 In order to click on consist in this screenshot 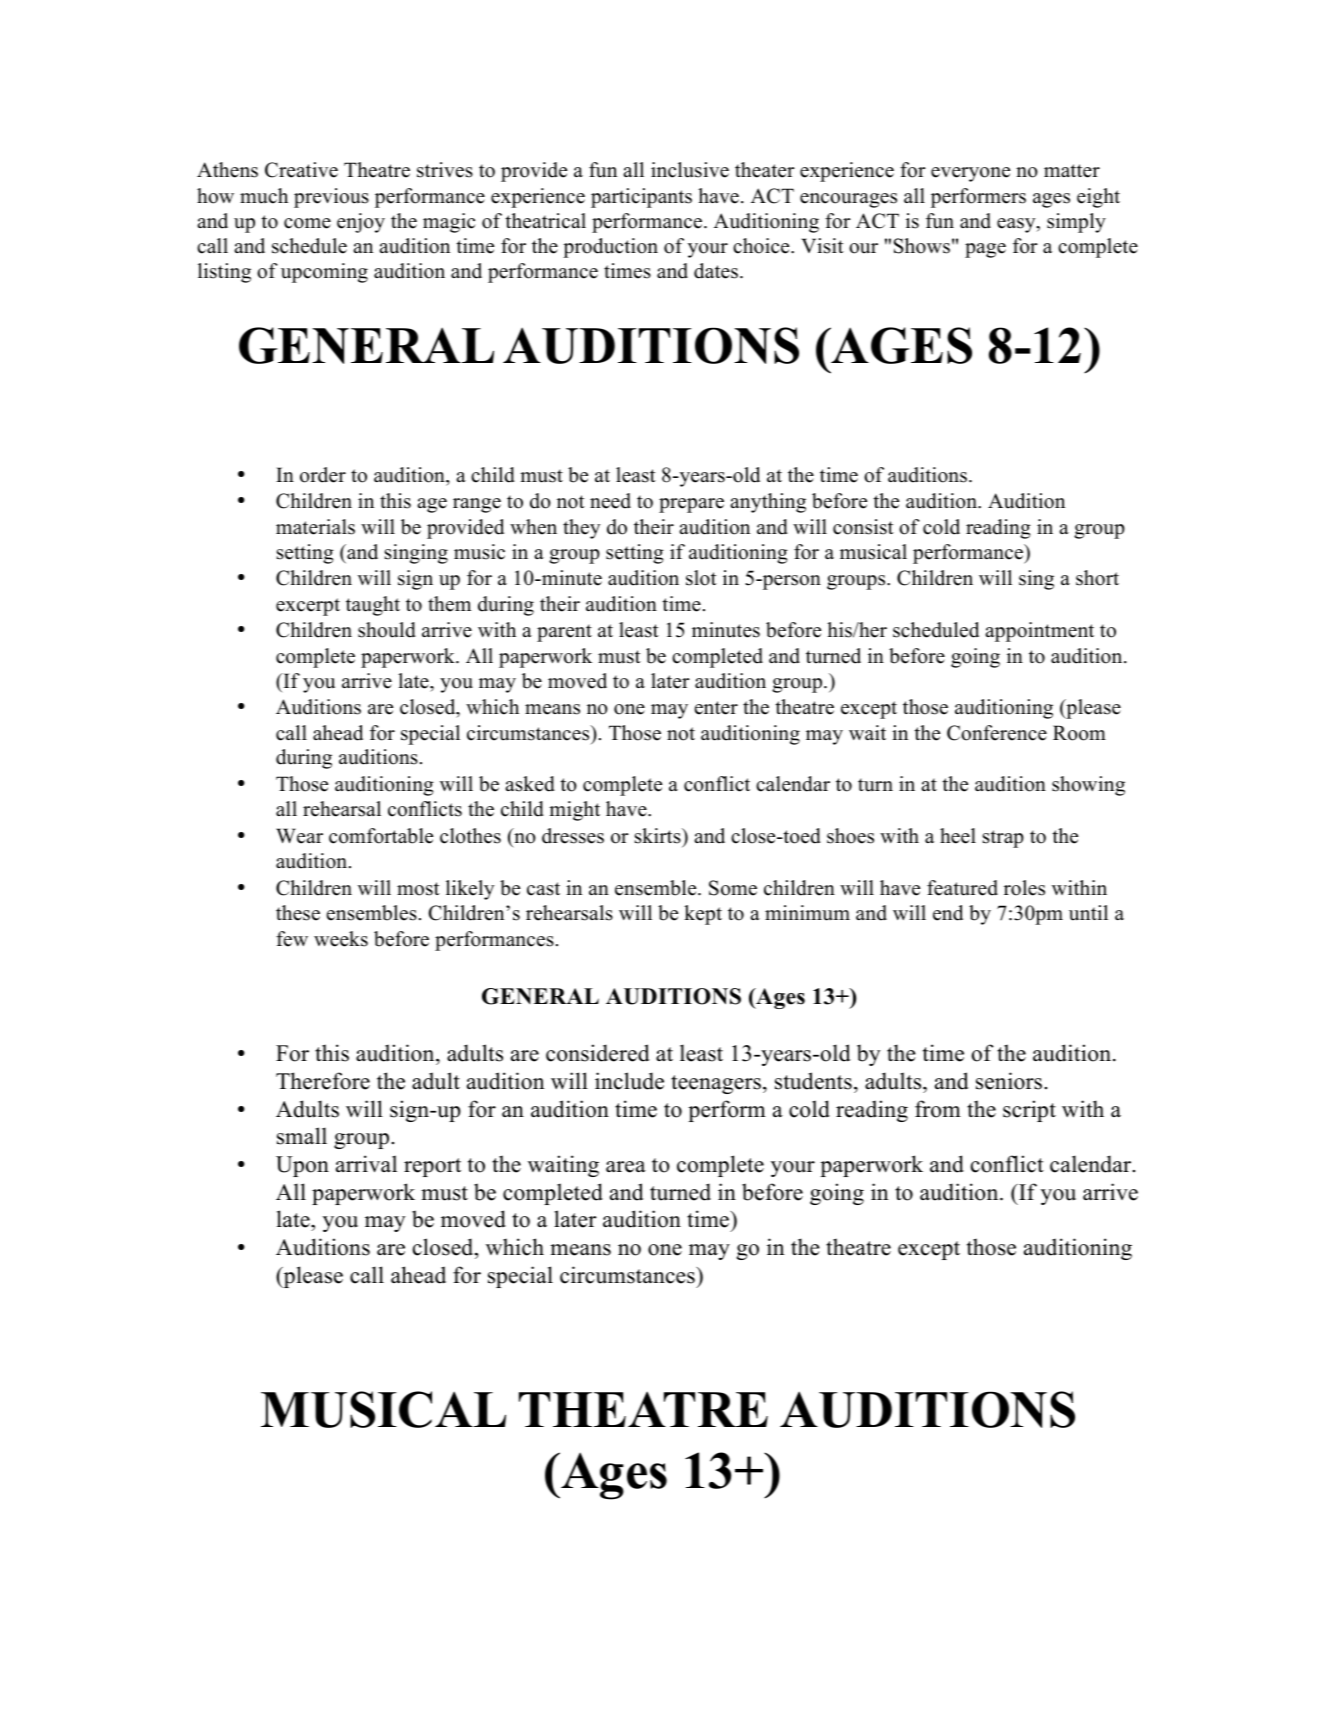, I will do `click(863, 527)`.
